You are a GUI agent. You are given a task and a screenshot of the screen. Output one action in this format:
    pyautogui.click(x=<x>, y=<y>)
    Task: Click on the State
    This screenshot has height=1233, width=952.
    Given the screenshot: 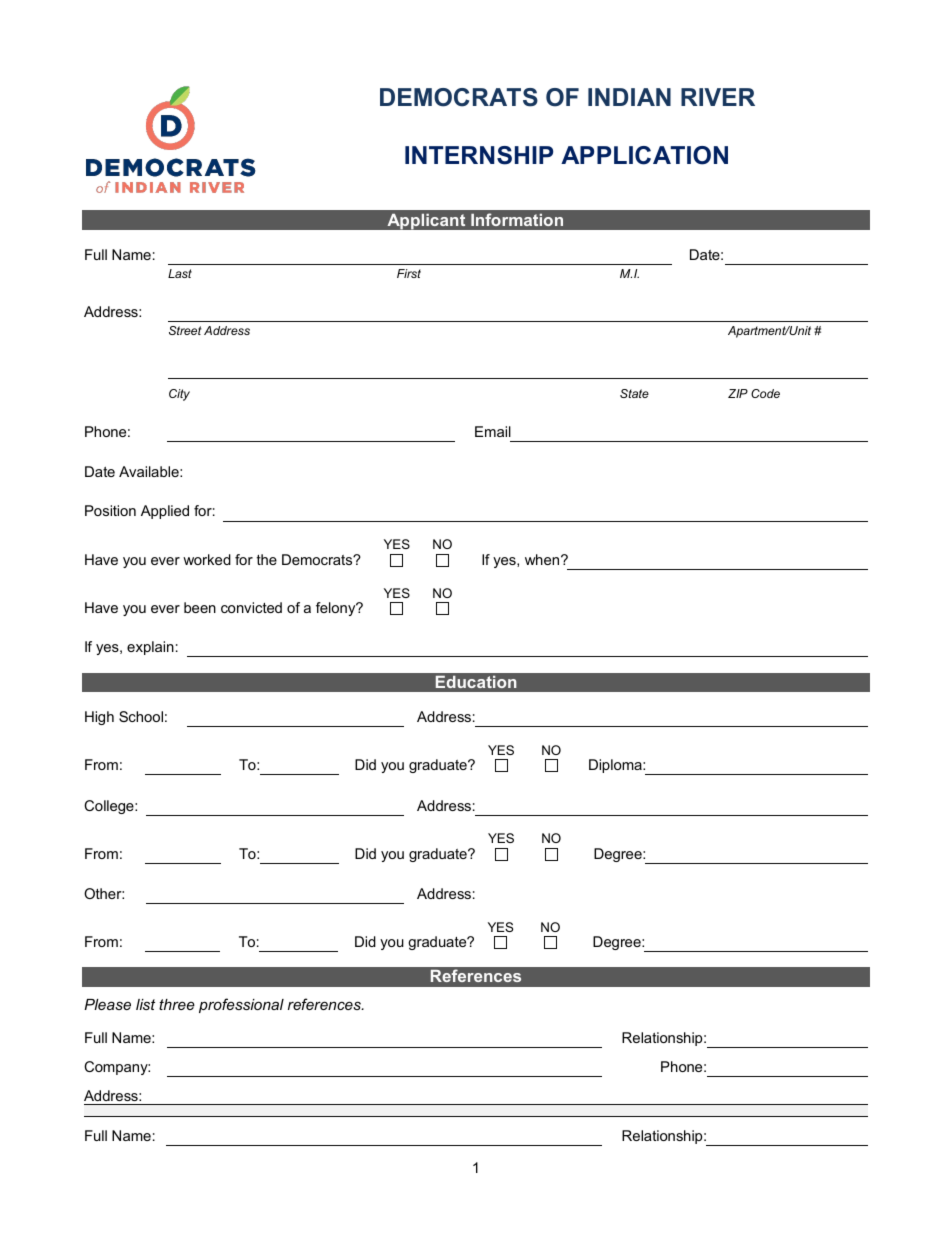 What is the action you would take?
    pyautogui.click(x=634, y=393)
